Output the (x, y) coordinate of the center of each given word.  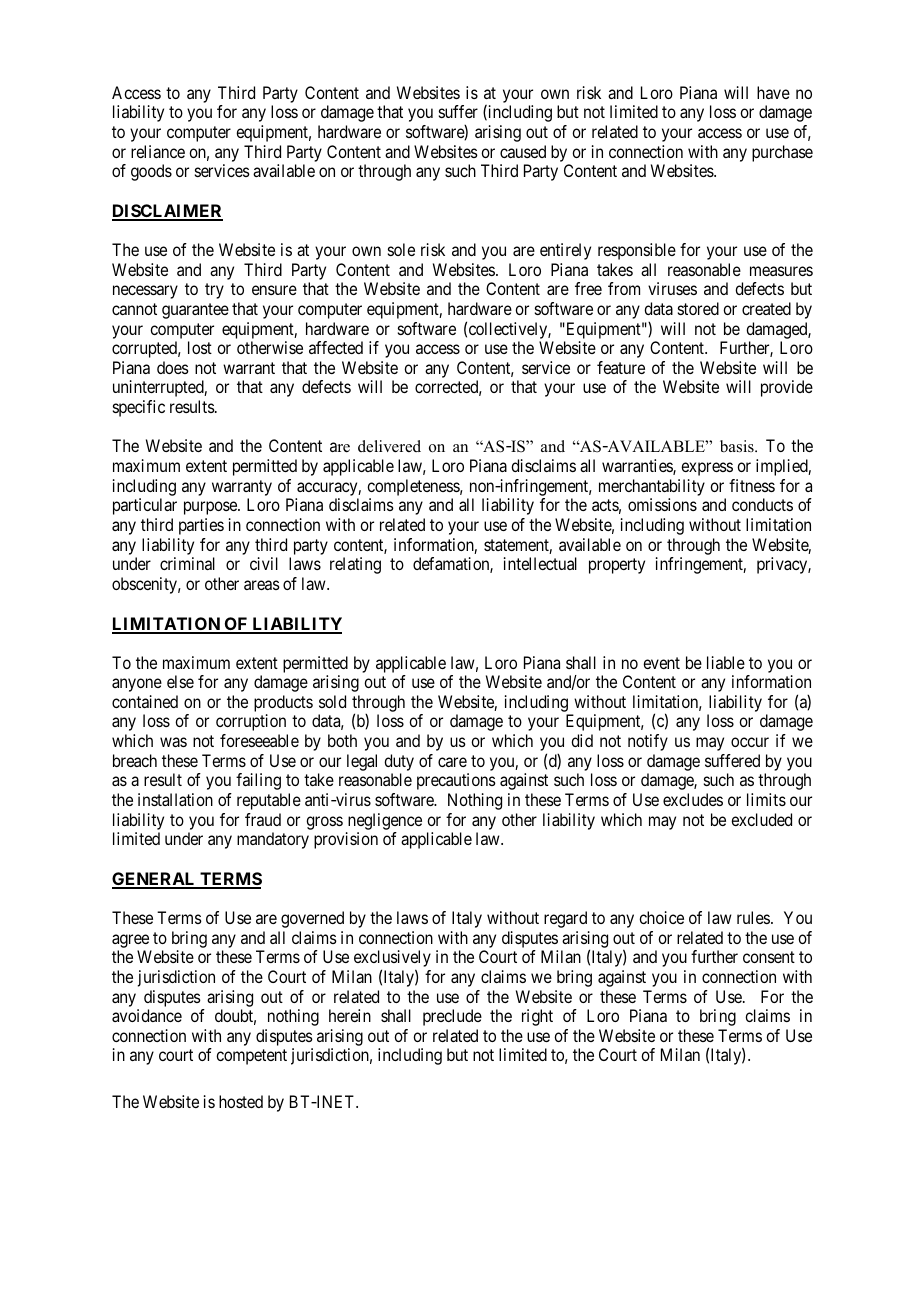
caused (523, 151)
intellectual (540, 563)
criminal (187, 563)
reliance (158, 151)
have (773, 92)
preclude (452, 1017)
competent (251, 1057)
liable (726, 662)
